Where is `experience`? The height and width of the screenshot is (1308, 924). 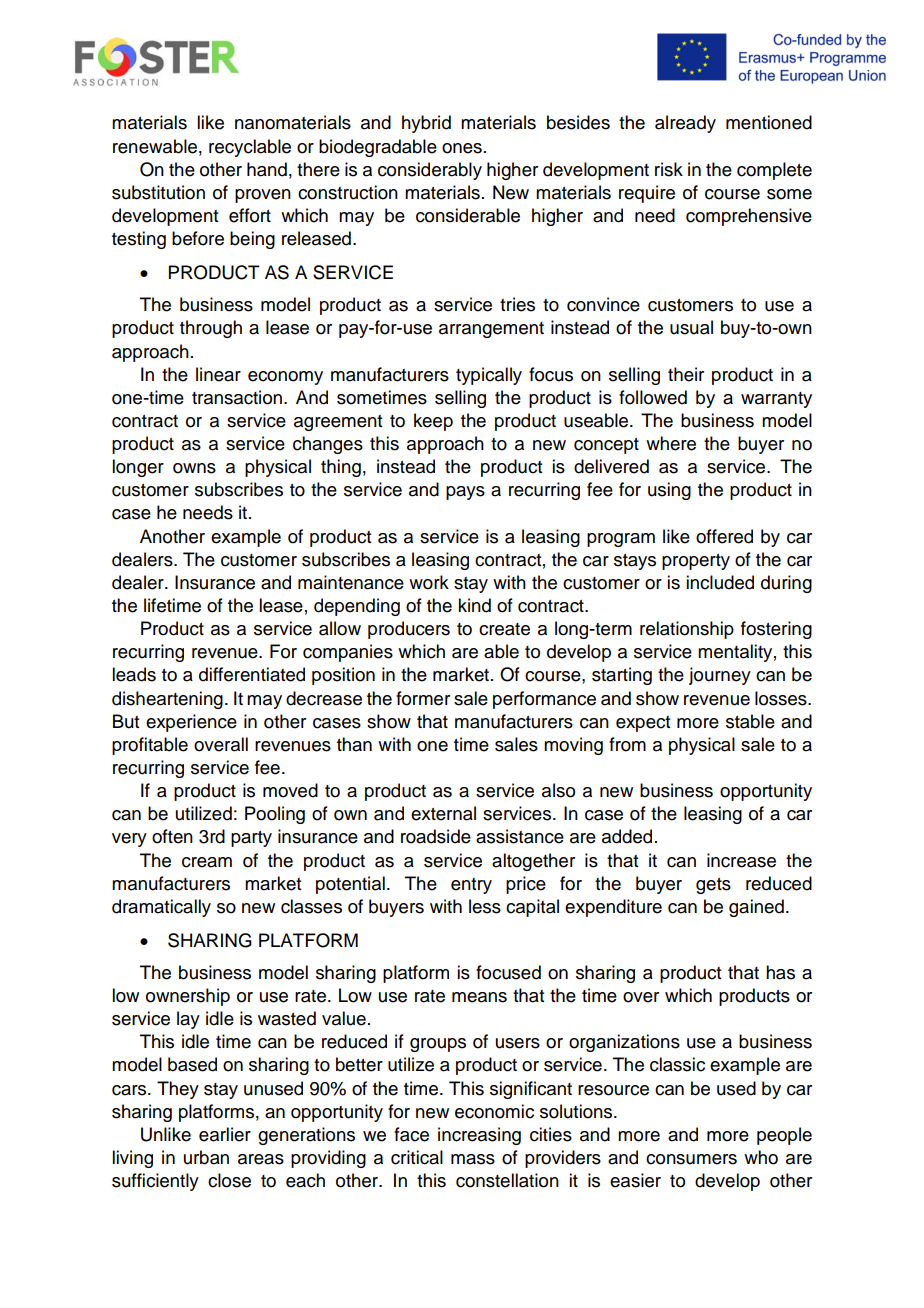
experience is located at coordinates (191, 723).
